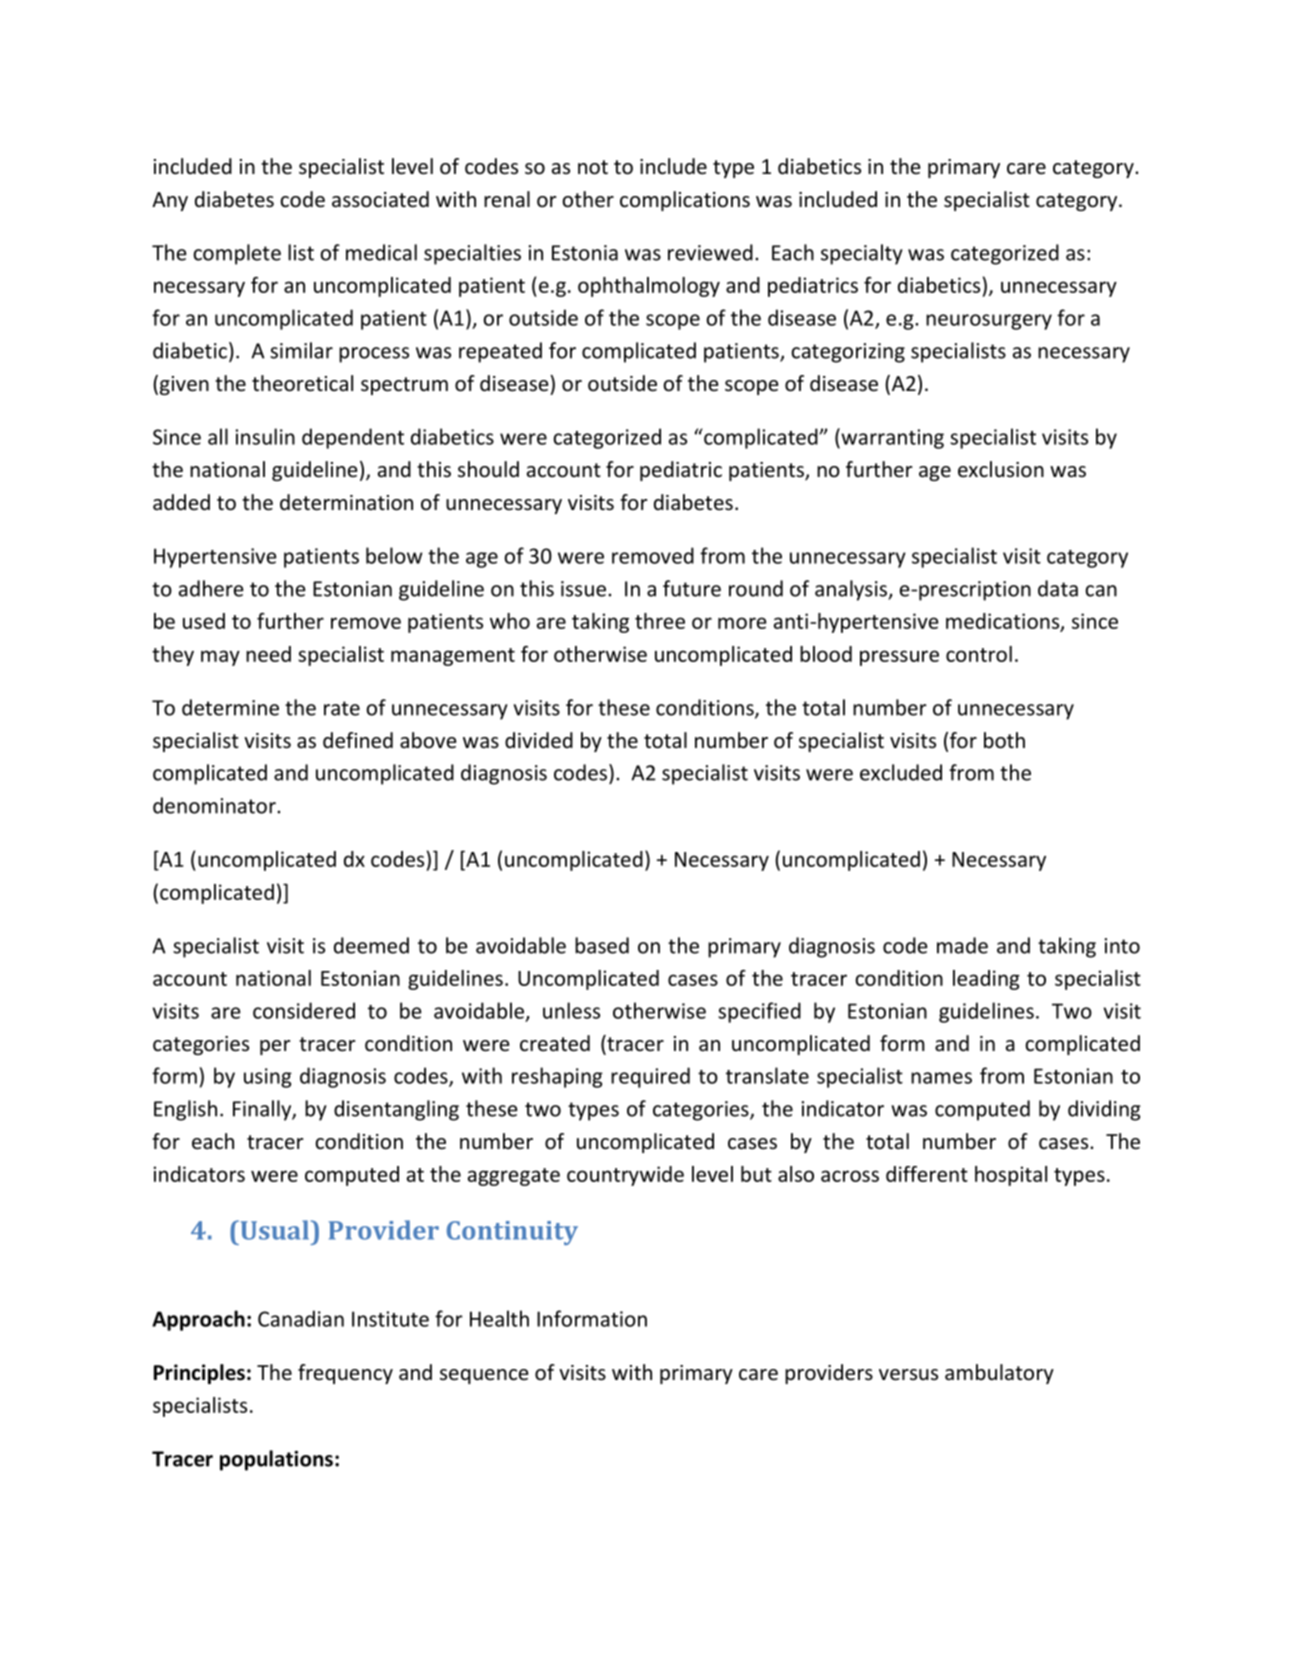 This screenshot has width=1293, height=1673. What do you see at coordinates (999, 1374) in the screenshot?
I see `ambulatory` at bounding box center [999, 1374].
